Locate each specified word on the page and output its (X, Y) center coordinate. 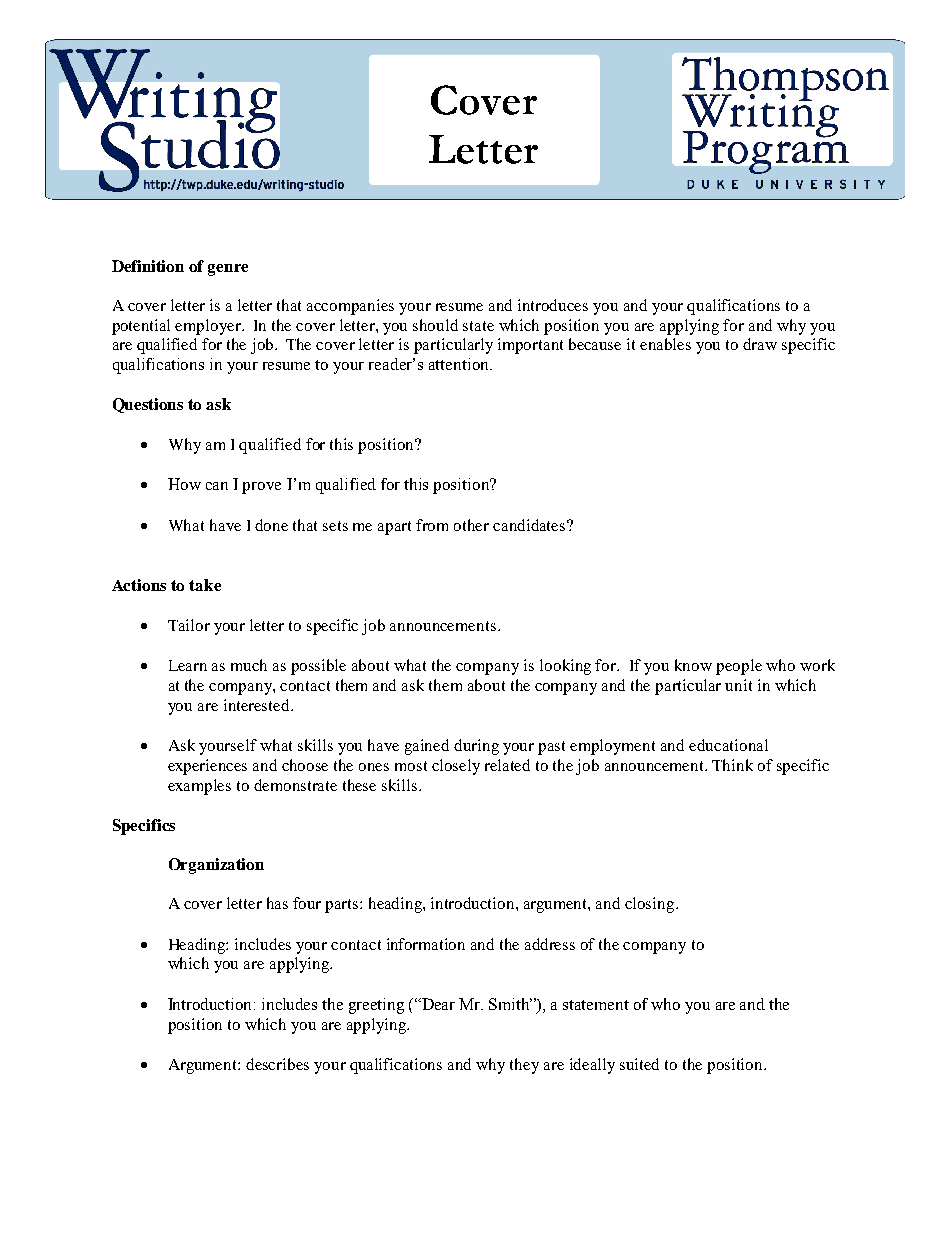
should (435, 325)
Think (732, 765)
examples (199, 787)
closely (456, 767)
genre (228, 270)
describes (277, 1064)
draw (760, 344)
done (271, 525)
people (739, 667)
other (471, 525)
